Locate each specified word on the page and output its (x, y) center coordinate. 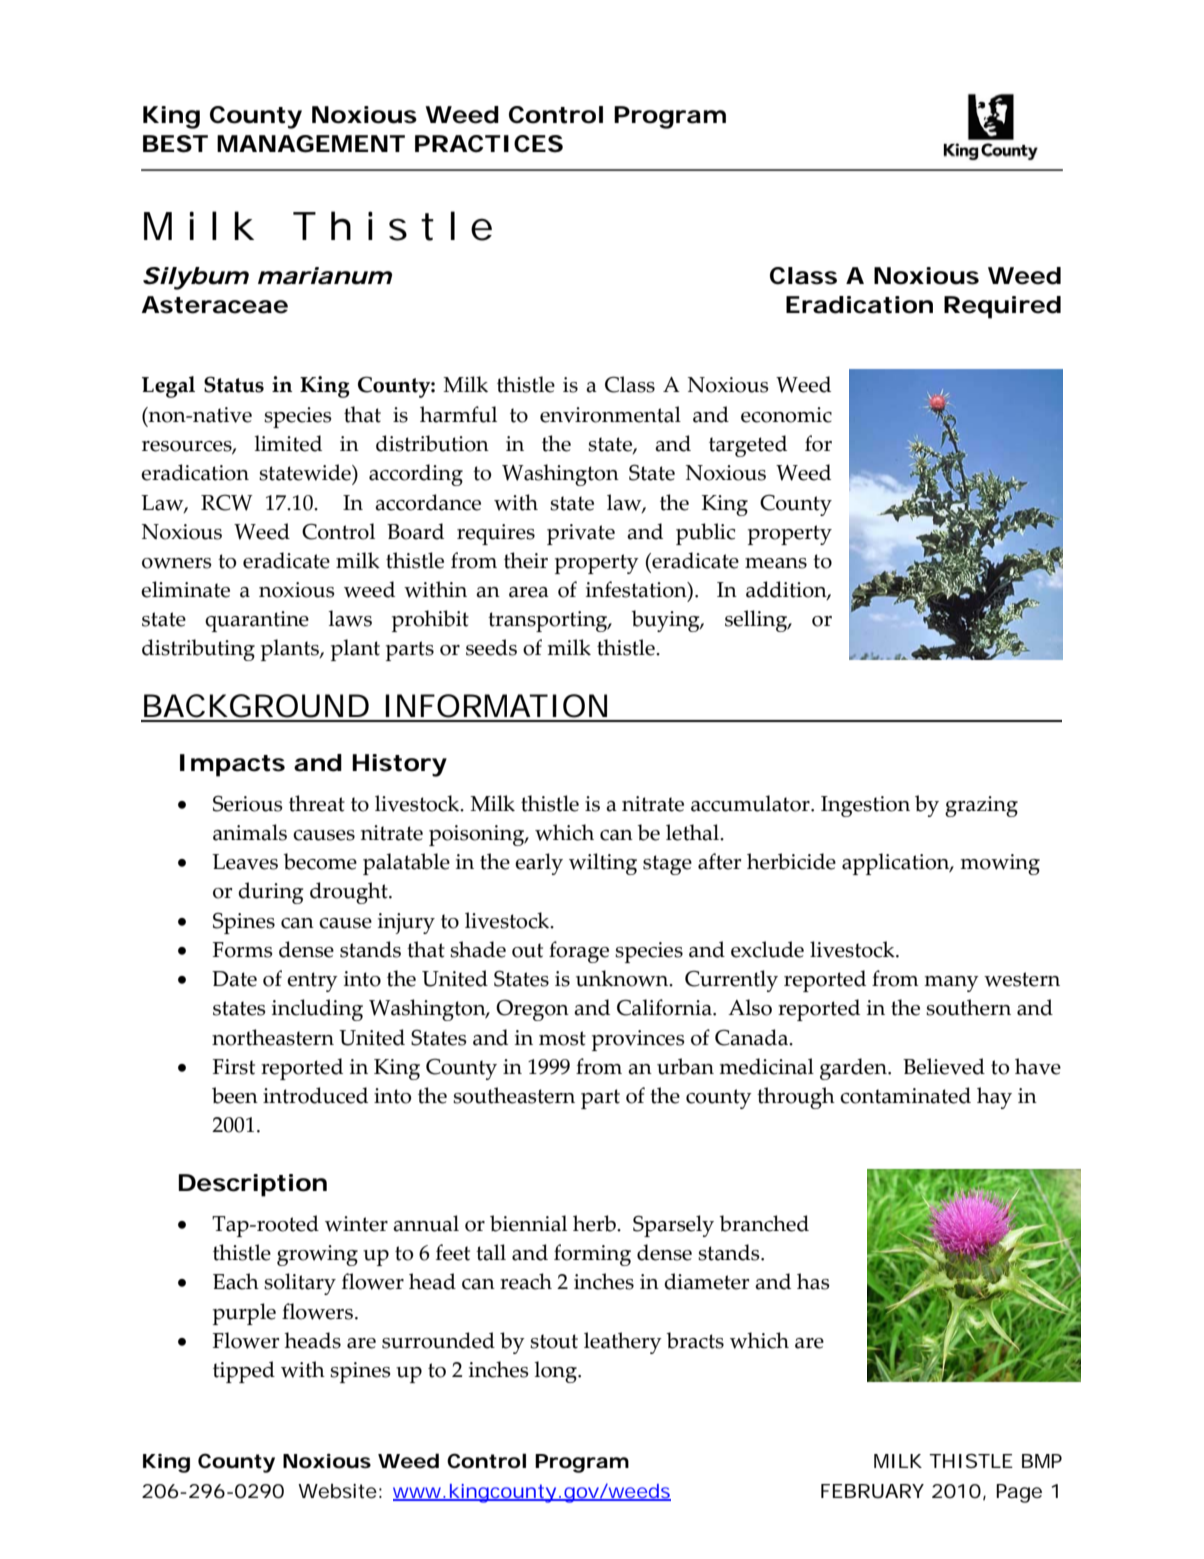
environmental (610, 414)
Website (337, 1491)
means (776, 563)
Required (1002, 307)
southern (968, 1007)
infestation (637, 590)
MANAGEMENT (311, 144)
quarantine (257, 621)
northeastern (273, 1037)
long (556, 1372)
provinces (638, 1040)
